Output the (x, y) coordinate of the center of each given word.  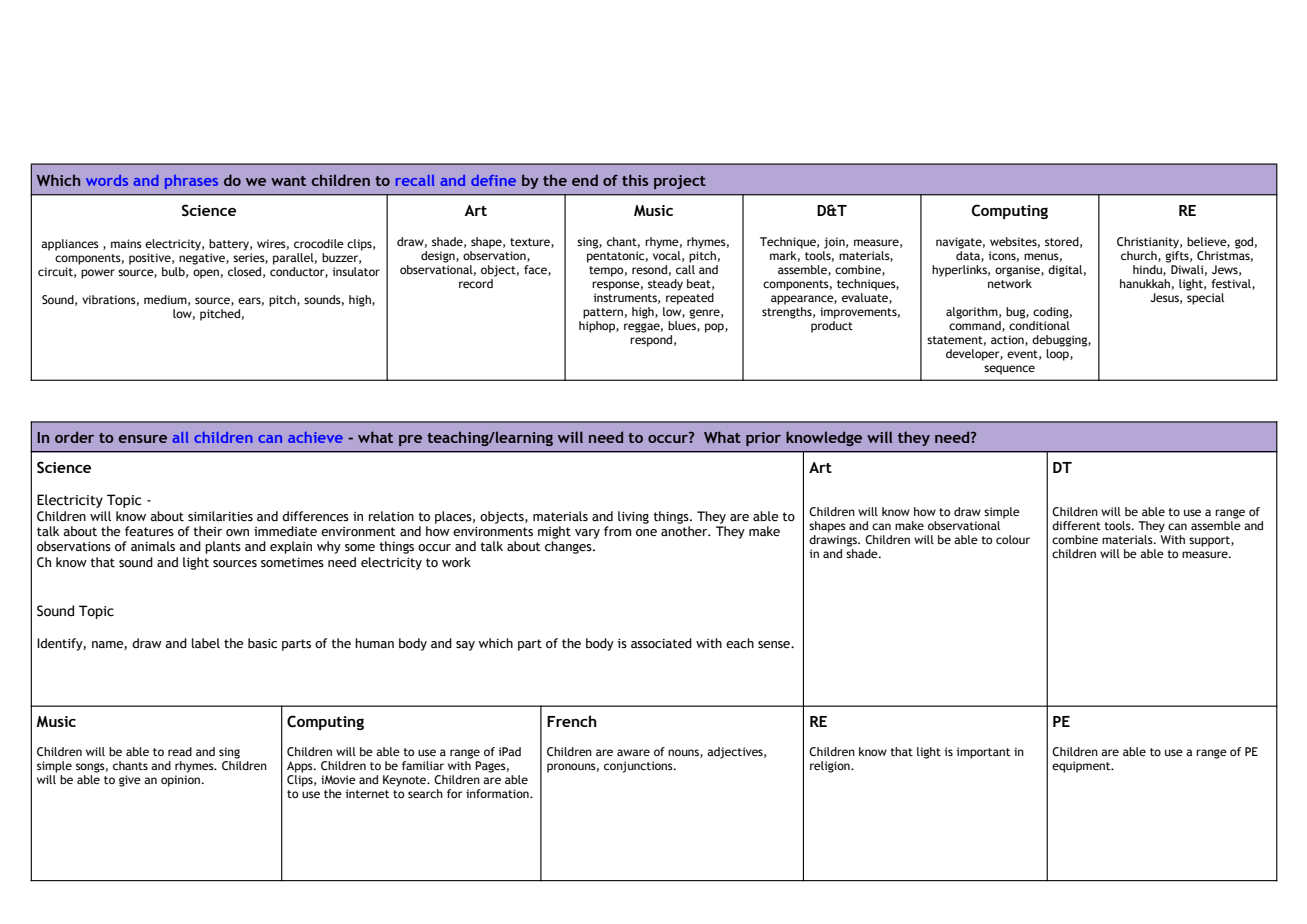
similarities (220, 516)
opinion (180, 781)
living (633, 517)
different (1076, 525)
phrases (191, 182)
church (1140, 256)
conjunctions (639, 767)
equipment (1082, 767)
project (680, 182)
